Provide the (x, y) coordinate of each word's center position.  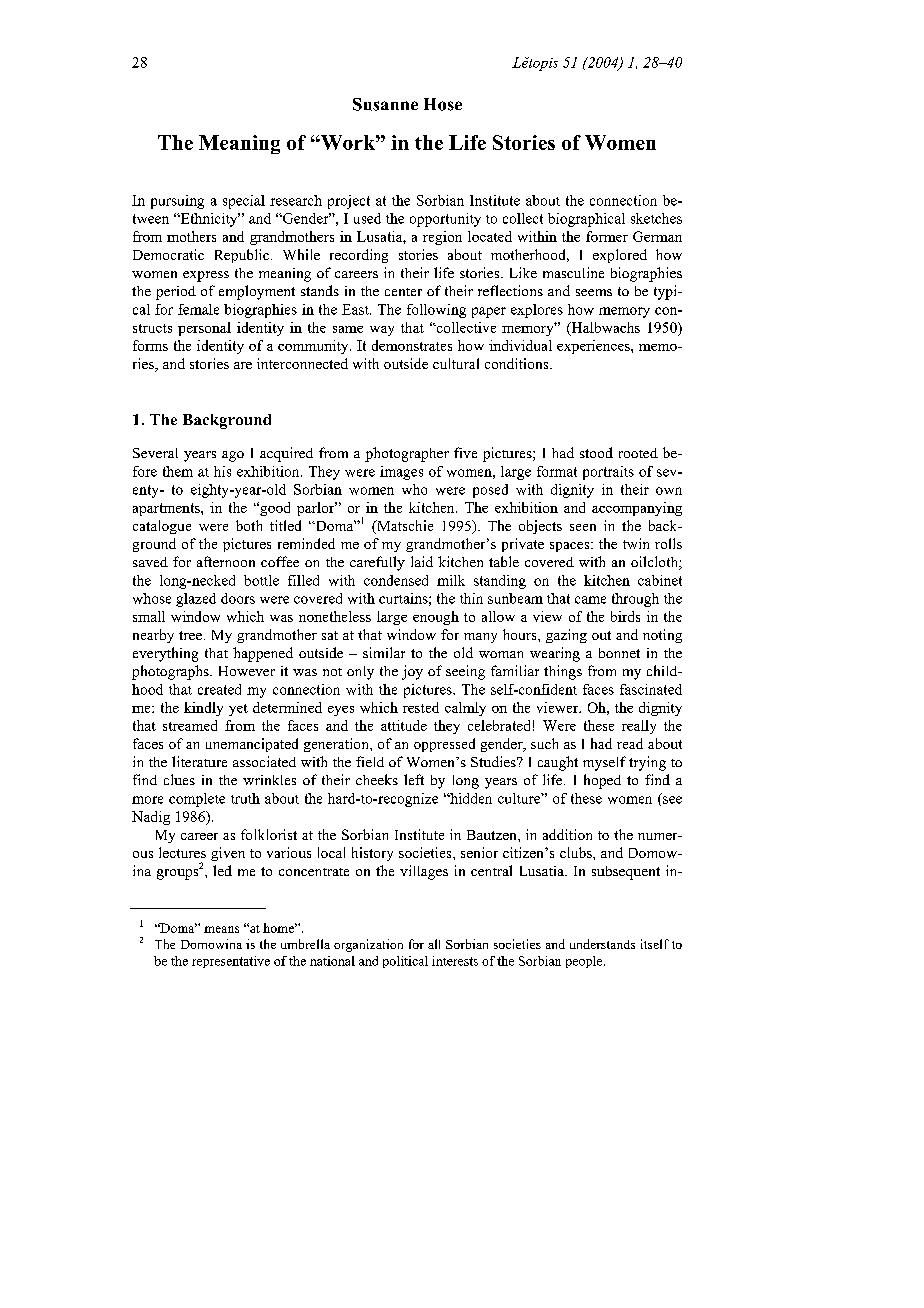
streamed (190, 725)
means (221, 929)
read (630, 743)
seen (583, 527)
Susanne (385, 104)
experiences (594, 347)
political (405, 962)
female (198, 309)
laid (422, 561)
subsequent (626, 873)
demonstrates (412, 345)
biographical (586, 220)
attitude (404, 725)
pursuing (177, 202)
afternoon (226, 561)
